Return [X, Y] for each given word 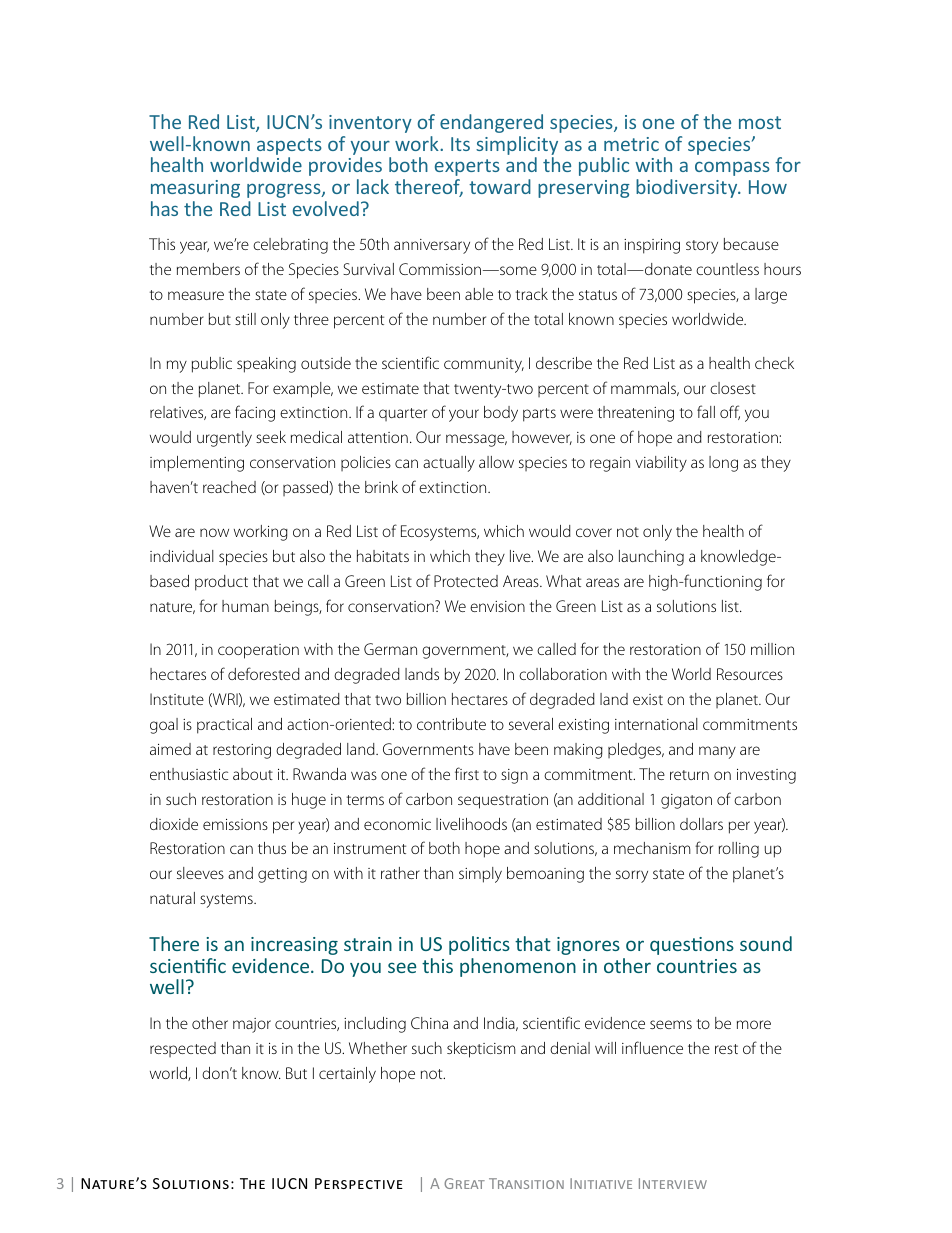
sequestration [503, 801]
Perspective [359, 1183]
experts [467, 167]
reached [229, 487]
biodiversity [688, 188]
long [723, 464]
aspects [289, 148]
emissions [235, 824]
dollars [701, 824]
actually [449, 464]
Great [464, 1183]
